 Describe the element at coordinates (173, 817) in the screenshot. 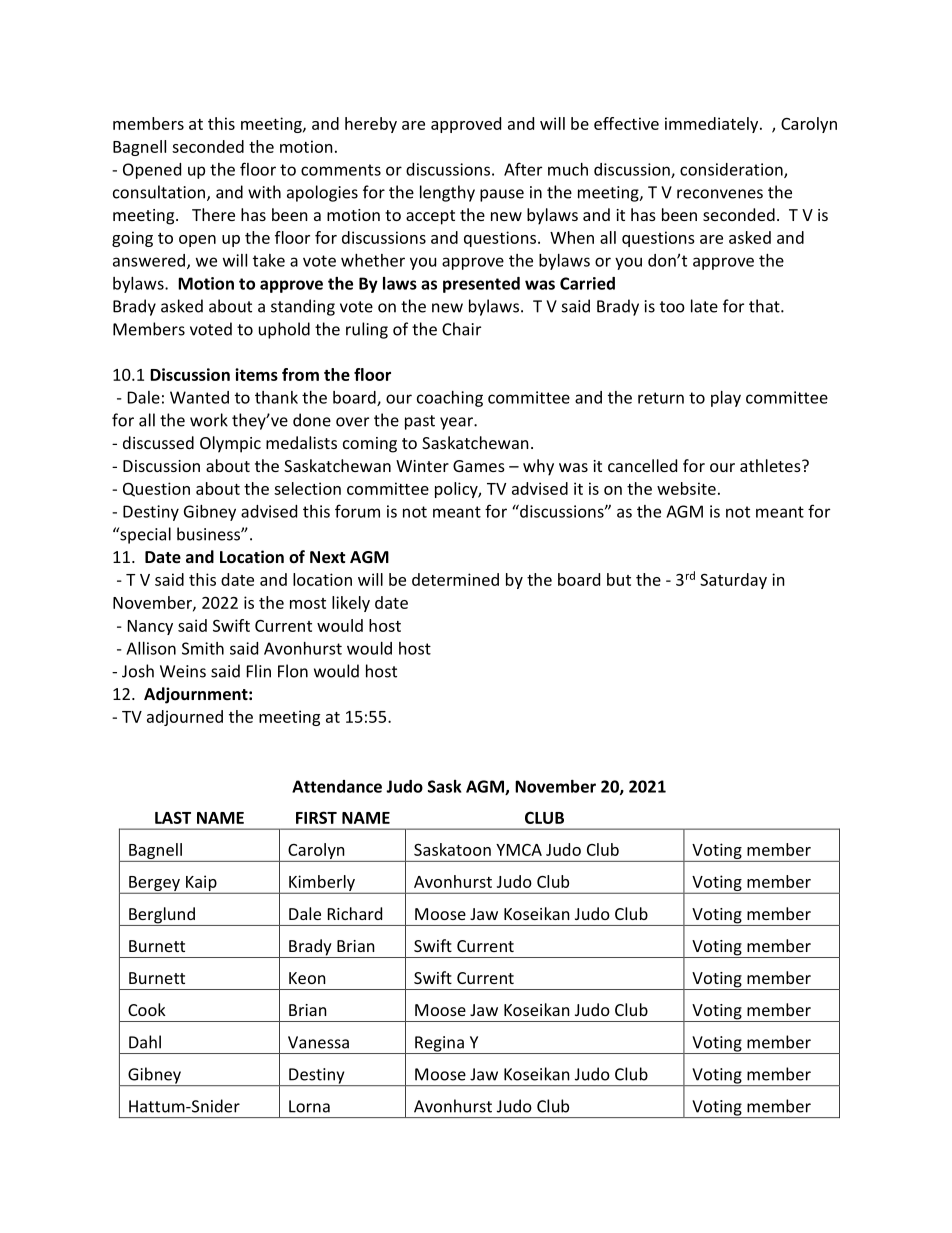

I see `LAST` at that location.
